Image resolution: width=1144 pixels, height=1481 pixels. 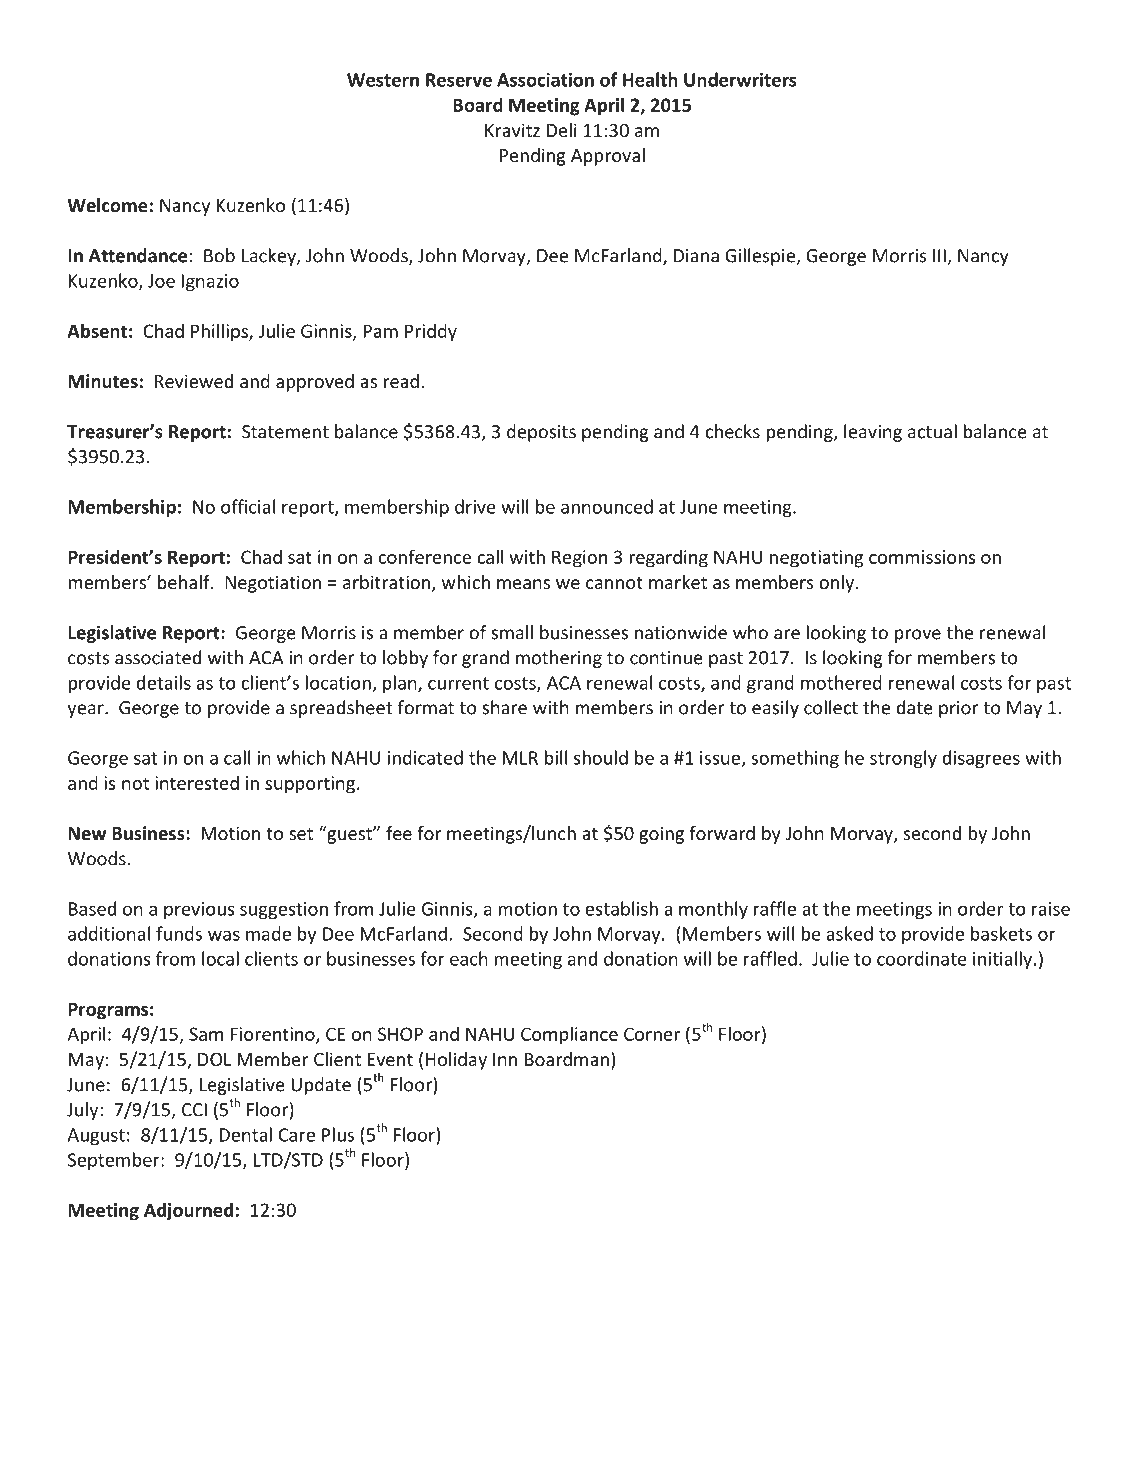 I want to click on CCI, so click(x=194, y=1110).
